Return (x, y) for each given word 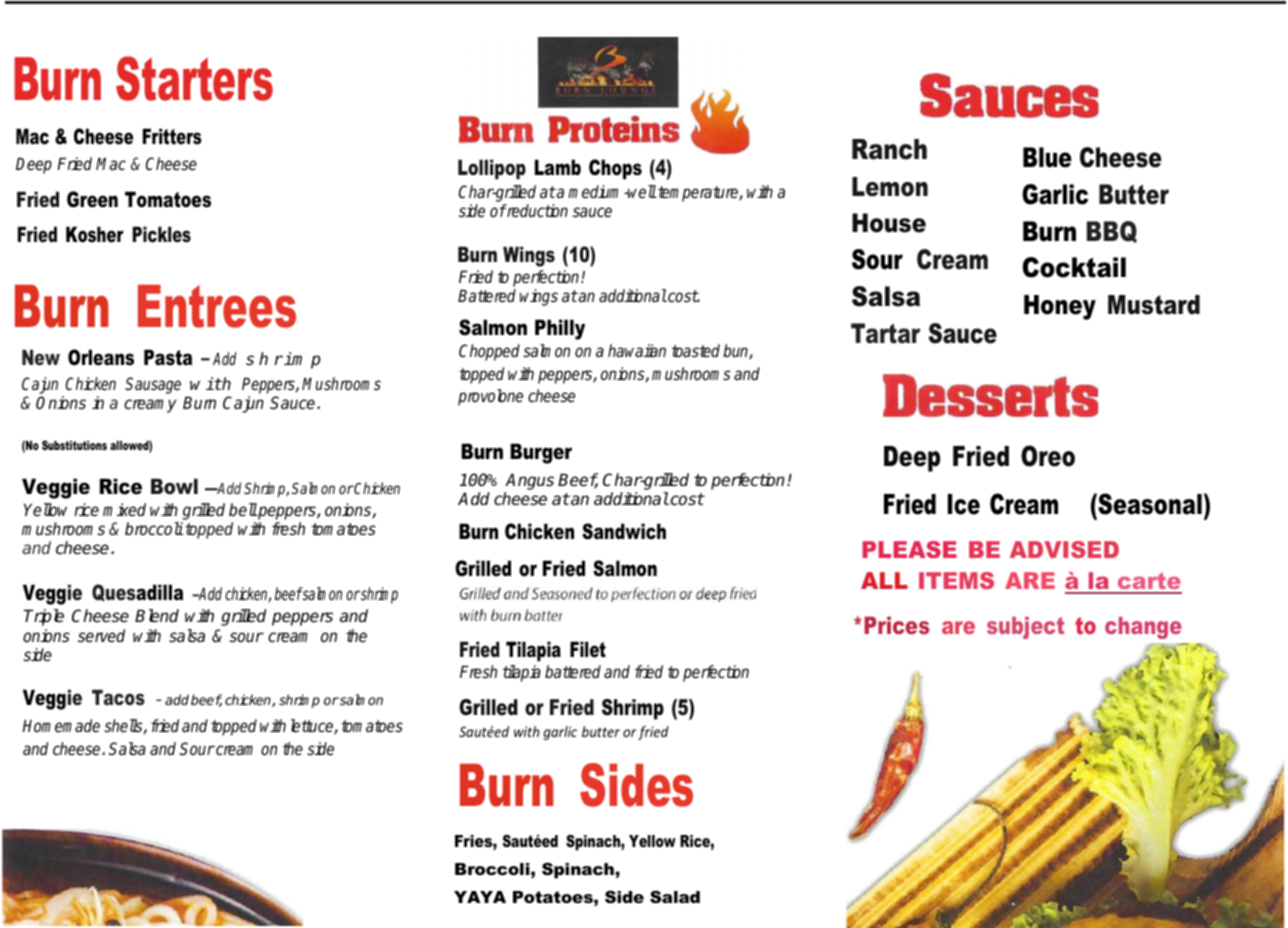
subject (1025, 628)
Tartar (885, 333)
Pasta (168, 357)
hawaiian (637, 350)
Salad (675, 897)
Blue (1047, 157)
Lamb (558, 167)
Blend (157, 616)
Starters (194, 78)
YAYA (480, 897)
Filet (588, 649)
